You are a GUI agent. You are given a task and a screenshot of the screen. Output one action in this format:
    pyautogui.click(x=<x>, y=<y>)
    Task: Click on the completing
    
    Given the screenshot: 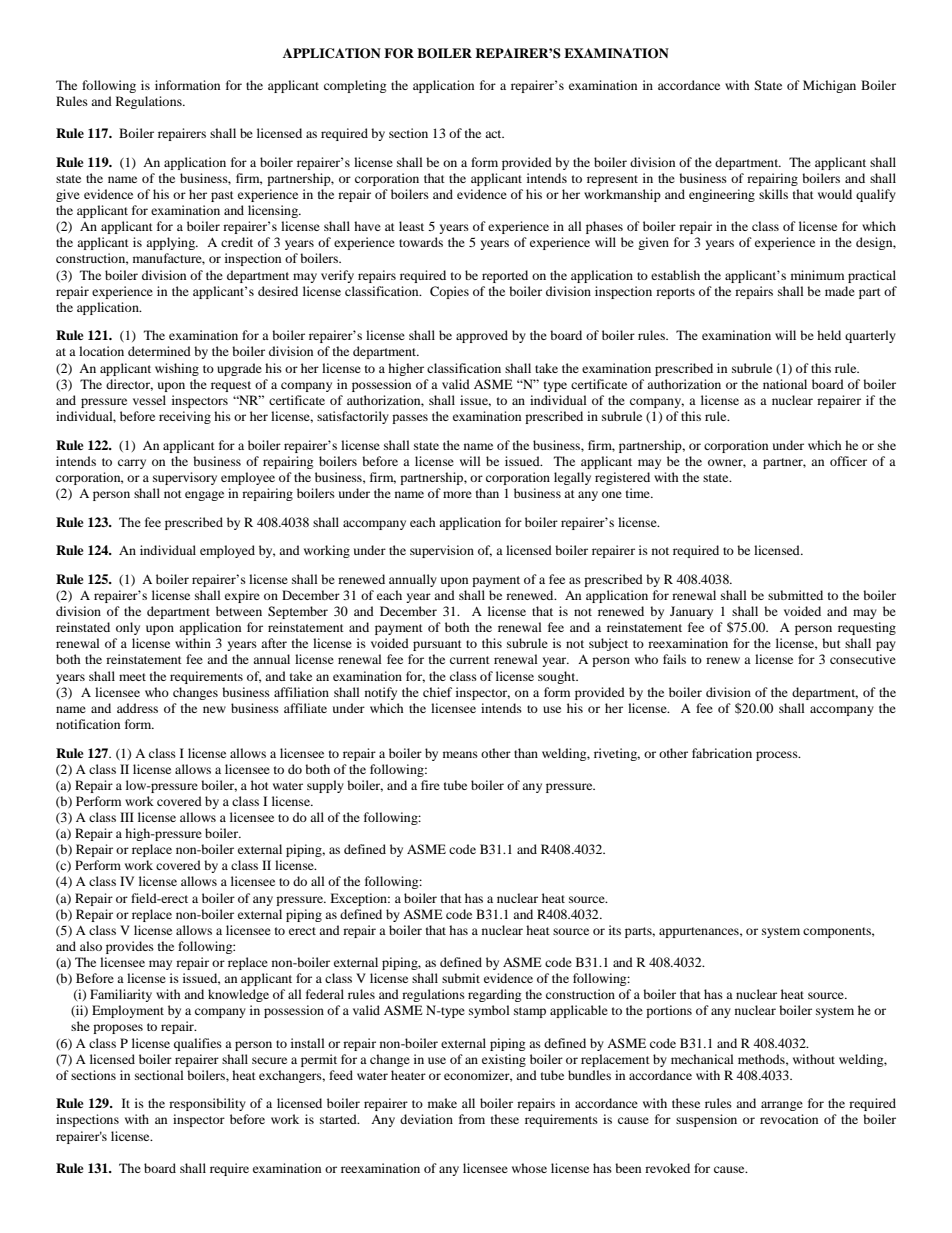 What is the action you would take?
    pyautogui.click(x=355, y=86)
